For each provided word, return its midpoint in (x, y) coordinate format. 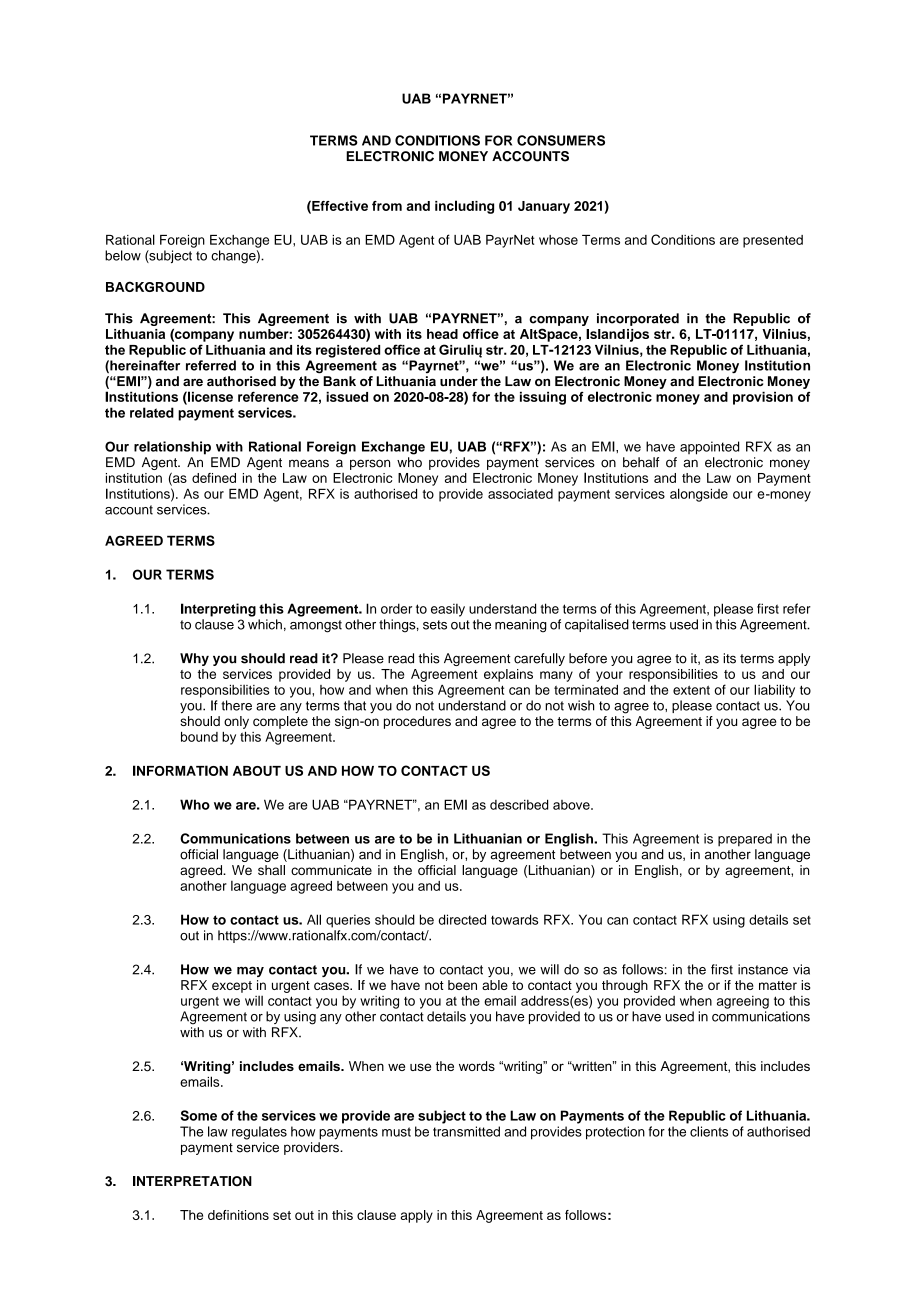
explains (508, 675)
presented (773, 241)
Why (194, 659)
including (464, 207)
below (123, 255)
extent (691, 690)
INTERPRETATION (192, 1181)
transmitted (466, 1131)
